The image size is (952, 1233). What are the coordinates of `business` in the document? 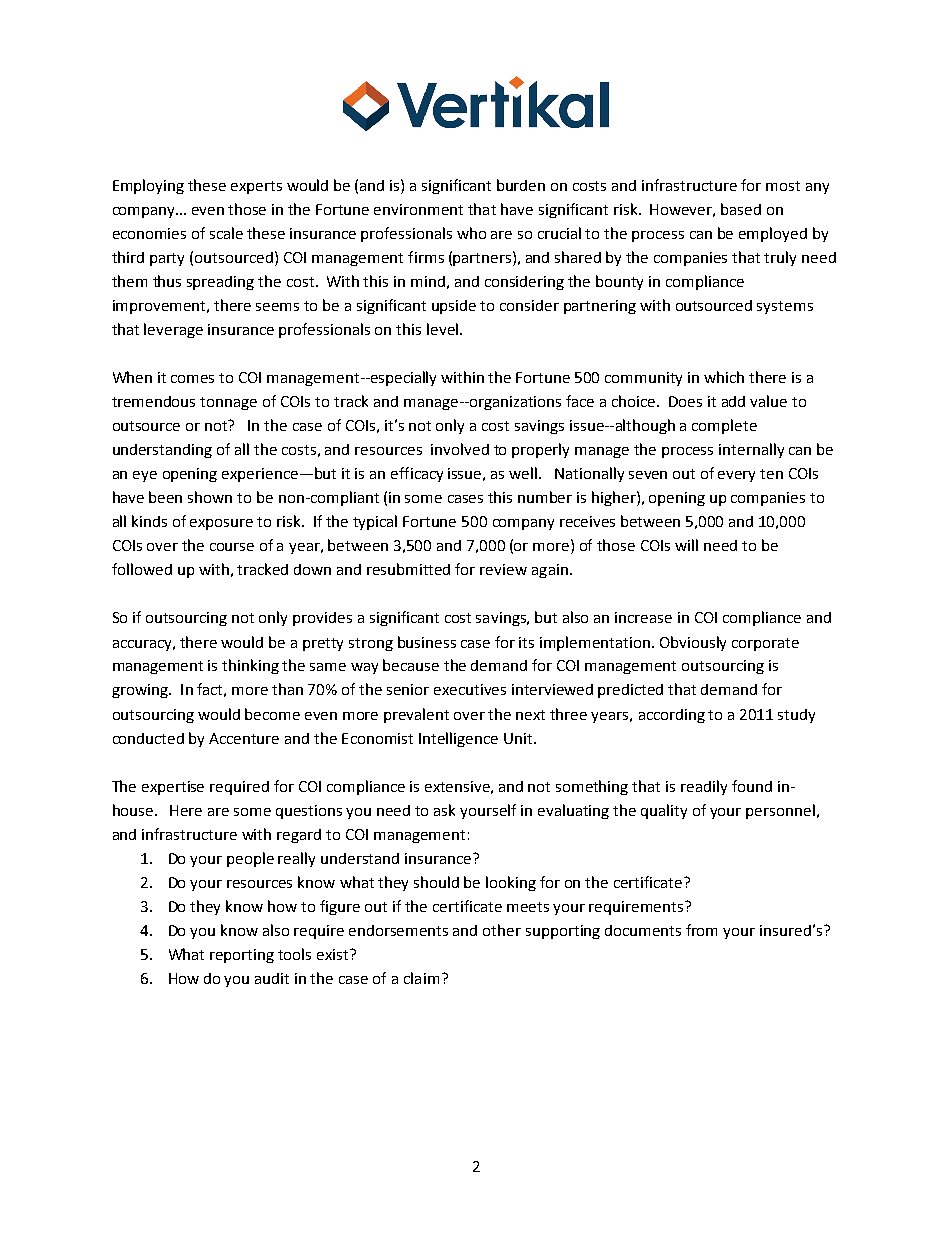 It's located at (427, 642).
